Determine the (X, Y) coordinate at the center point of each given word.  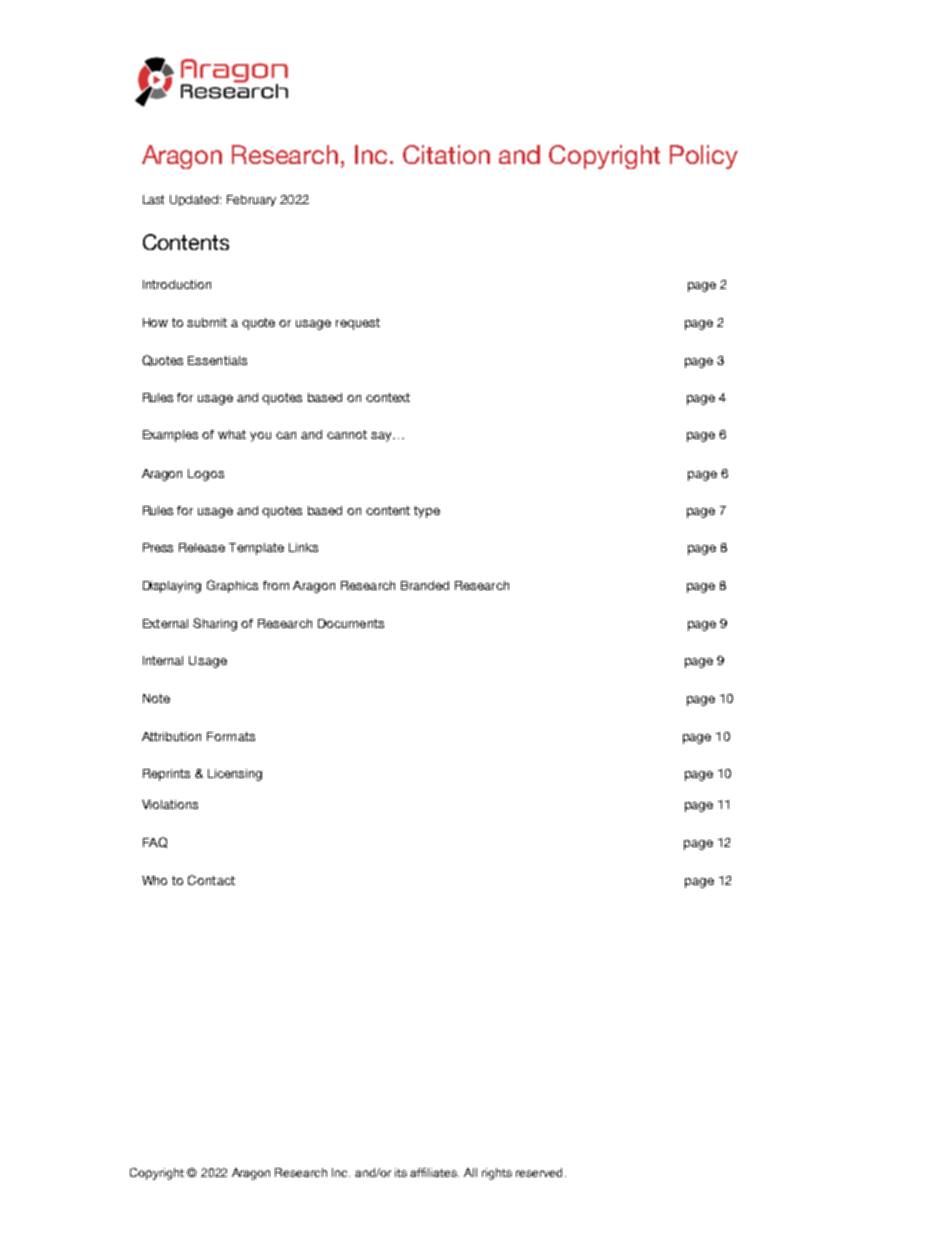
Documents (351, 623)
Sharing (215, 624)
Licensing (235, 775)
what (232, 434)
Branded (425, 585)
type (427, 512)
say (382, 437)
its (401, 1172)
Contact (211, 880)
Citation (446, 154)
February (251, 200)
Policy (704, 157)
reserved (539, 1172)
